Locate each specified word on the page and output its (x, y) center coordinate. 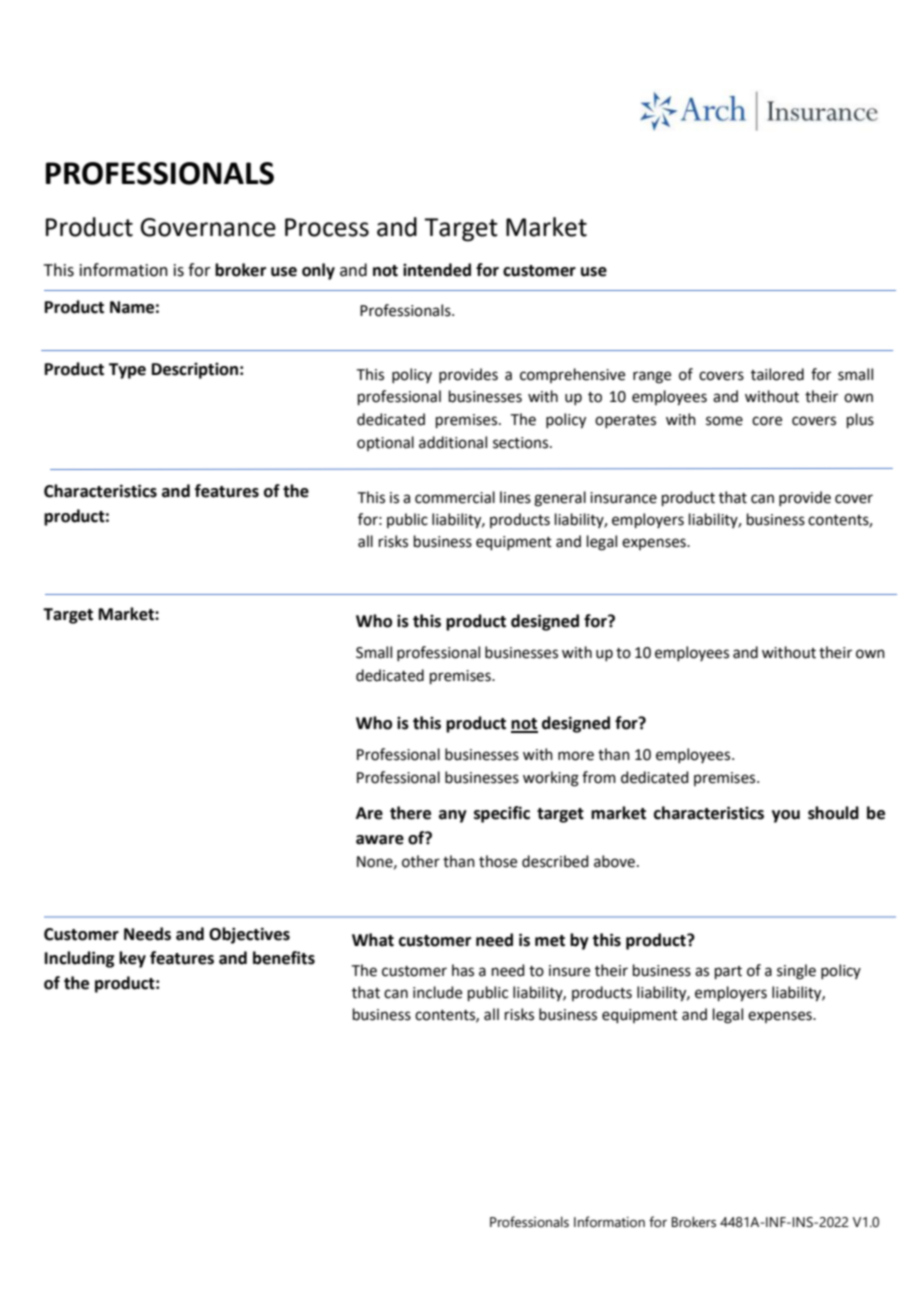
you (786, 816)
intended (437, 270)
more (576, 756)
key (132, 959)
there (410, 813)
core (767, 421)
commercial (455, 497)
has (463, 970)
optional (385, 443)
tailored (777, 374)
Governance (208, 227)
